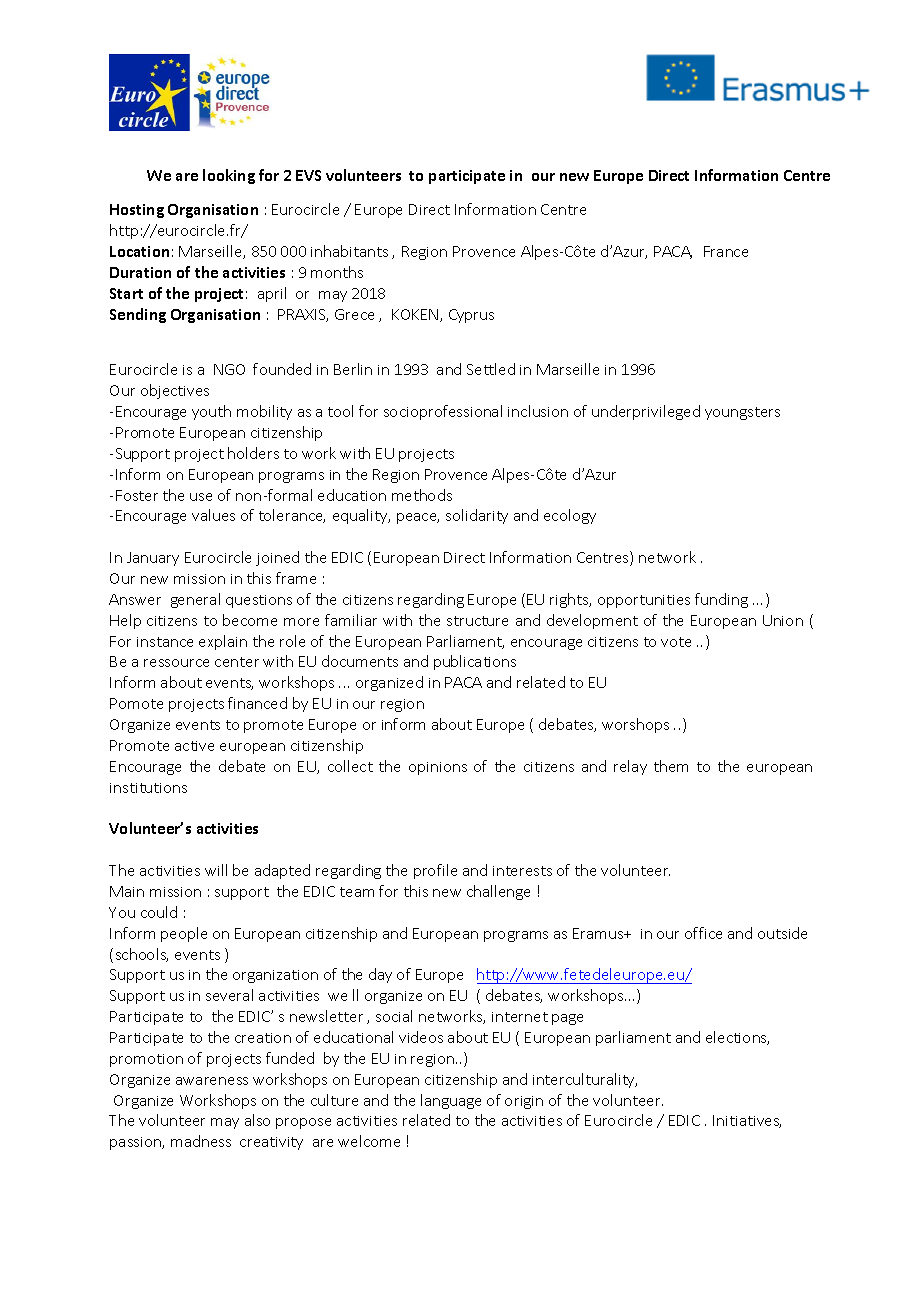  What do you see at coordinates (726, 251) in the screenshot?
I see `France` at bounding box center [726, 251].
